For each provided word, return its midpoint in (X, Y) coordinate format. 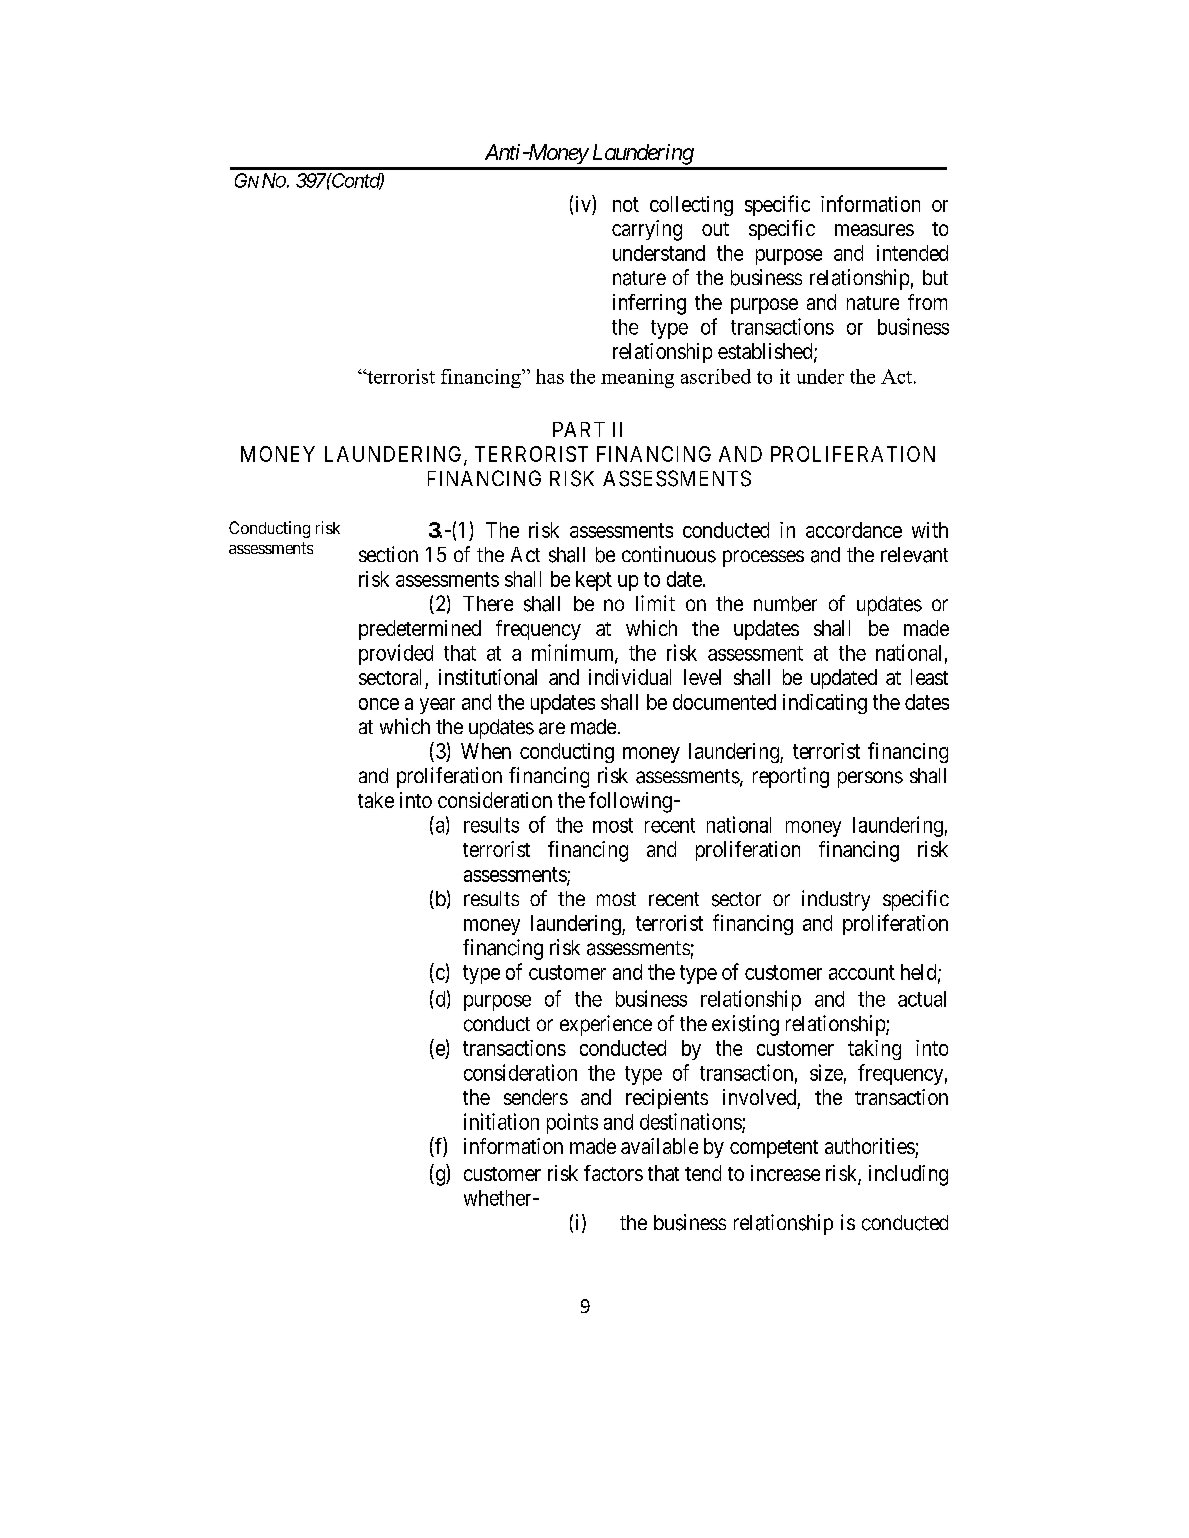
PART (579, 429)
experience (606, 1025)
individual (630, 677)
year (437, 706)
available (659, 1146)
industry (836, 900)
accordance (854, 530)
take (376, 800)
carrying (647, 230)
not (626, 204)
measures (874, 230)
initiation (501, 1121)
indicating (825, 704)
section (388, 554)
